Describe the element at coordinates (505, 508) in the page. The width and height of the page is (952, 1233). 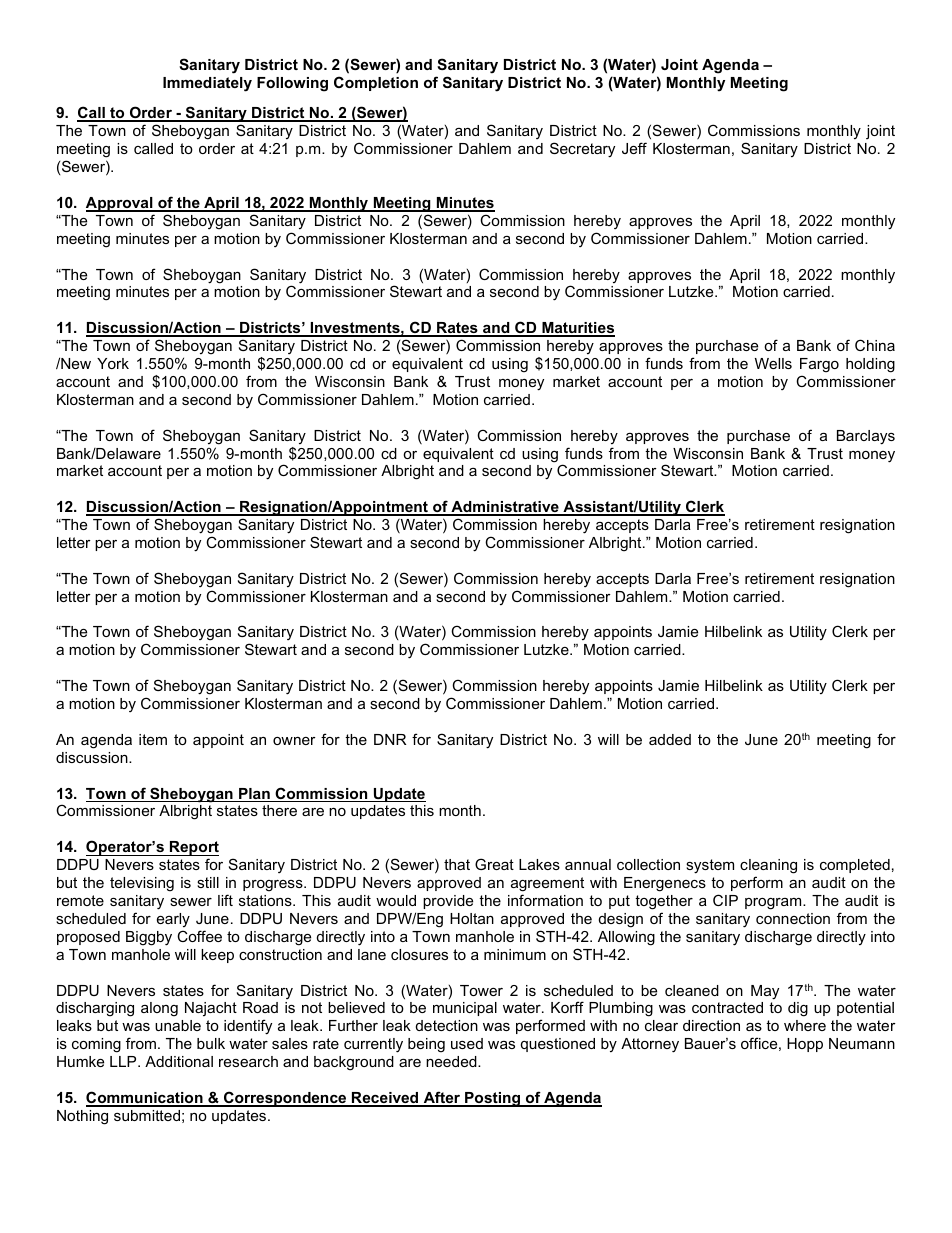
I see `Administrative` at that location.
